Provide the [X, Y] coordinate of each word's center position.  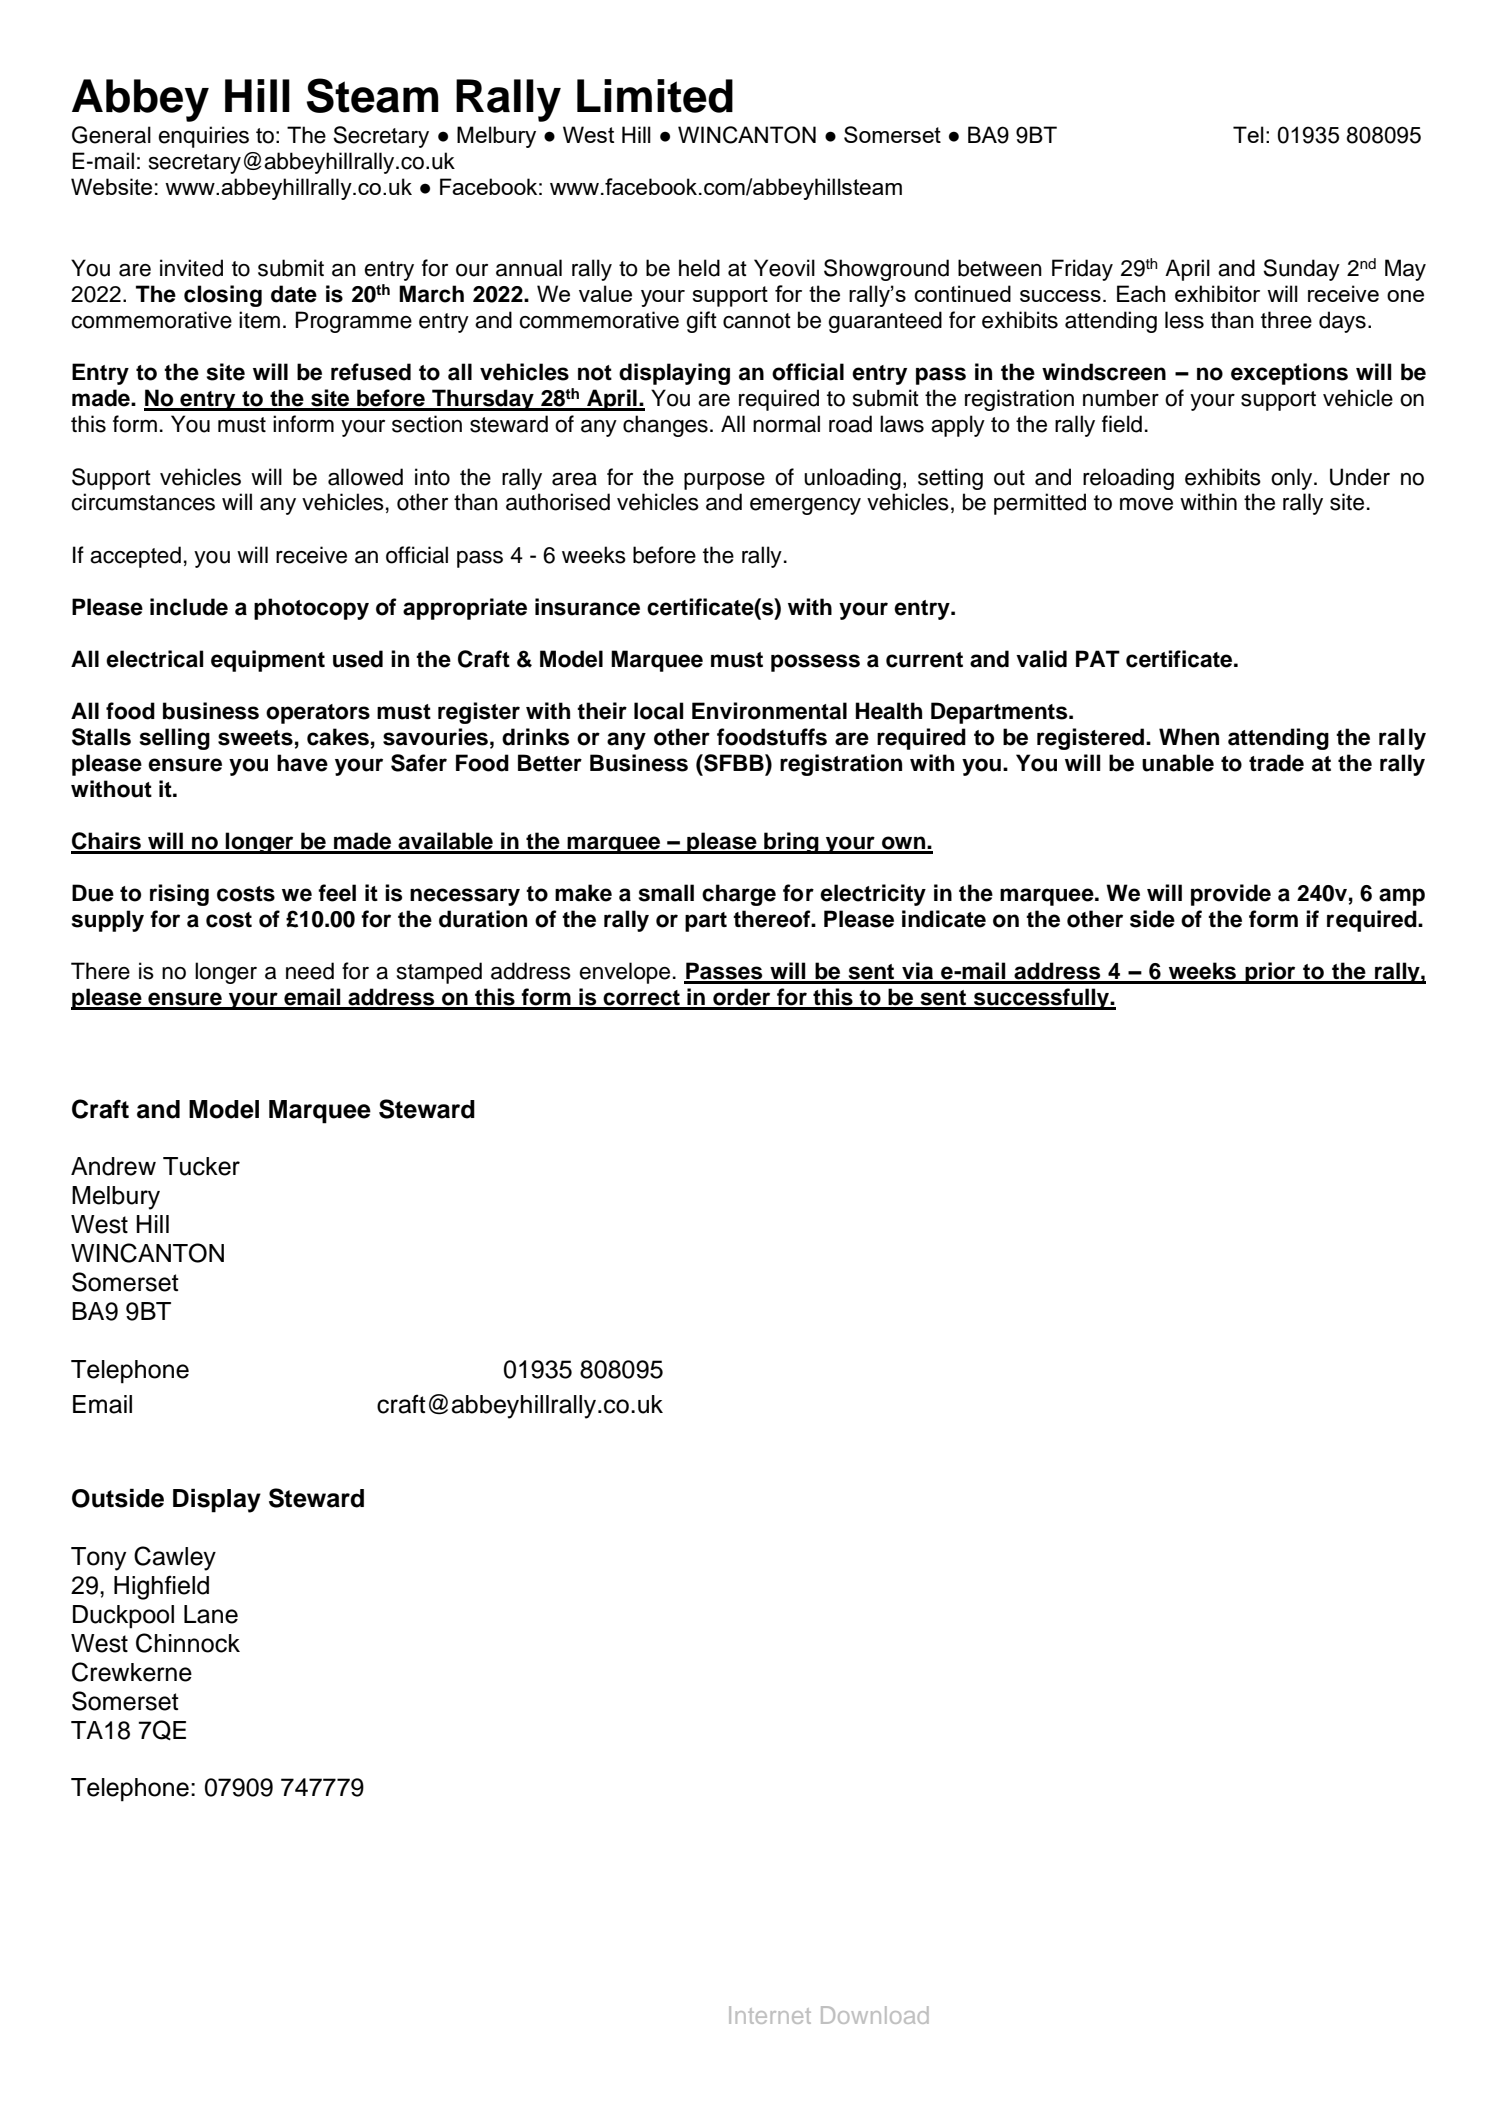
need [310, 971]
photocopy [311, 609]
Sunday [1301, 270]
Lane [211, 1614]
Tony [98, 1559]
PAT [1098, 658]
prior [1270, 973]
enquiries [203, 137]
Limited [655, 96]
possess [815, 663]
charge [739, 895]
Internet [770, 2015]
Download [875, 2015]
